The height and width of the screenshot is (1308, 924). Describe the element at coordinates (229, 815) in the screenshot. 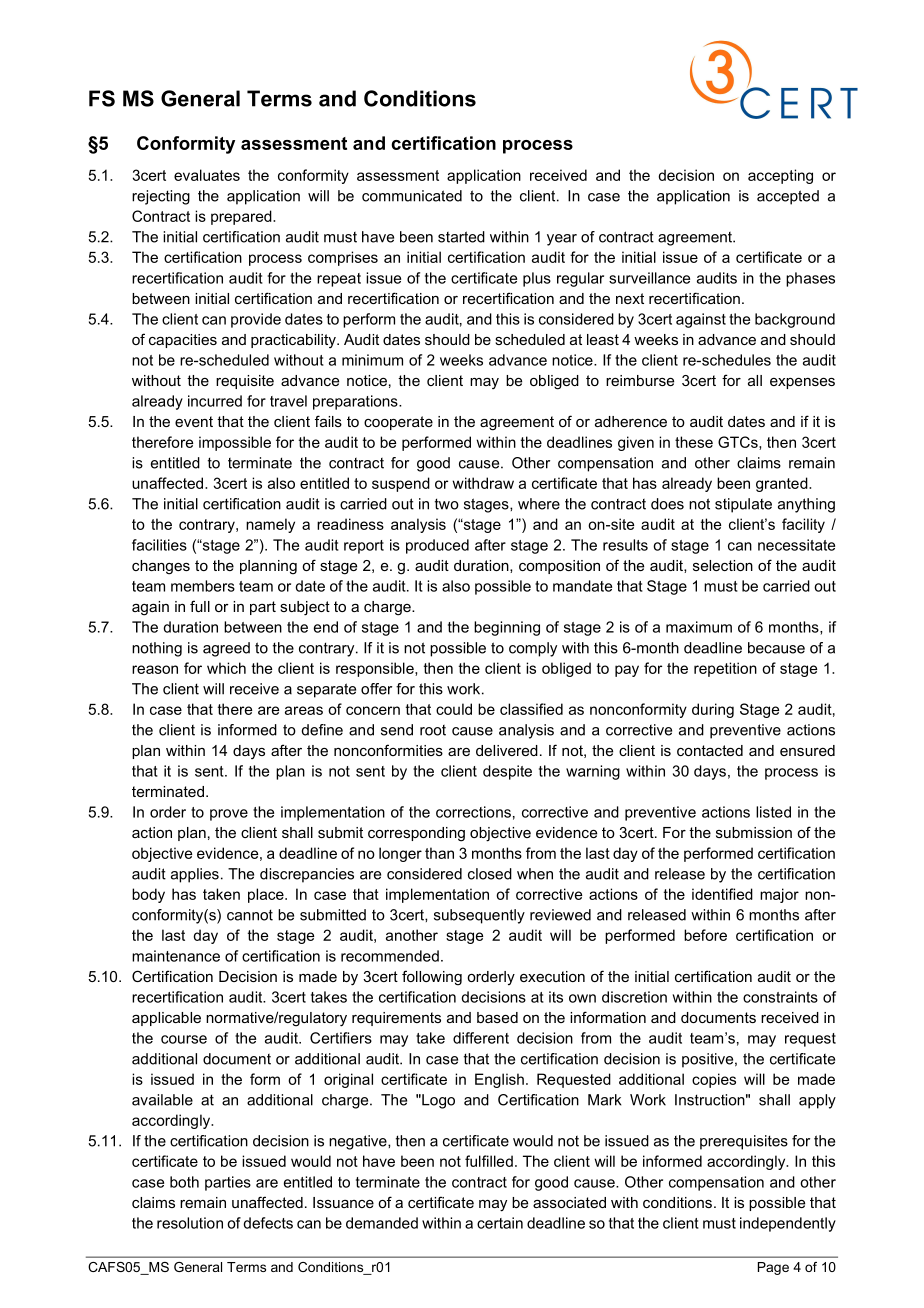

I see `prove` at that location.
